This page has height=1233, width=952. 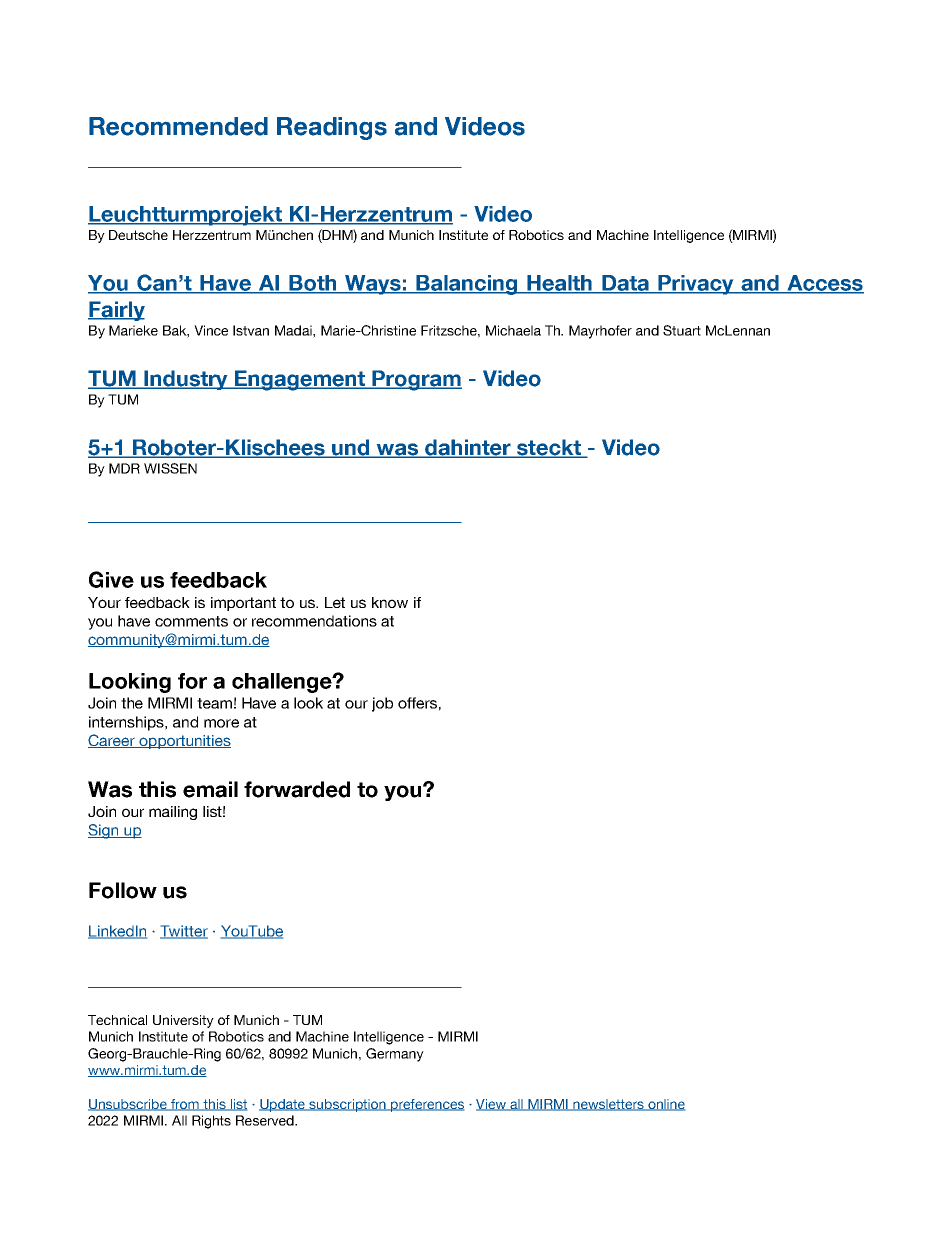 I want to click on from, so click(x=185, y=1105).
